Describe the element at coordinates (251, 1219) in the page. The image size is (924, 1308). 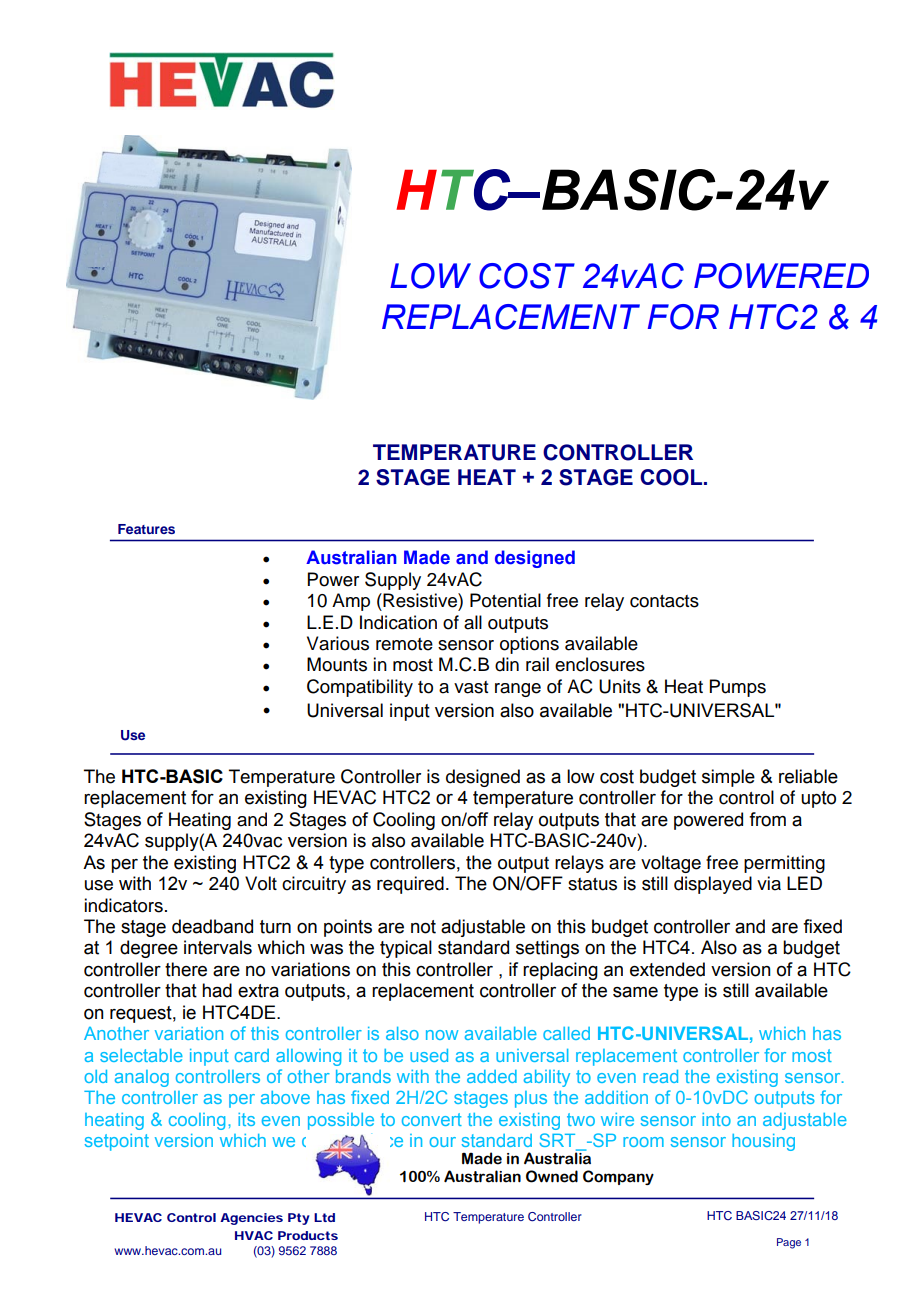
I see `Agencies` at that location.
